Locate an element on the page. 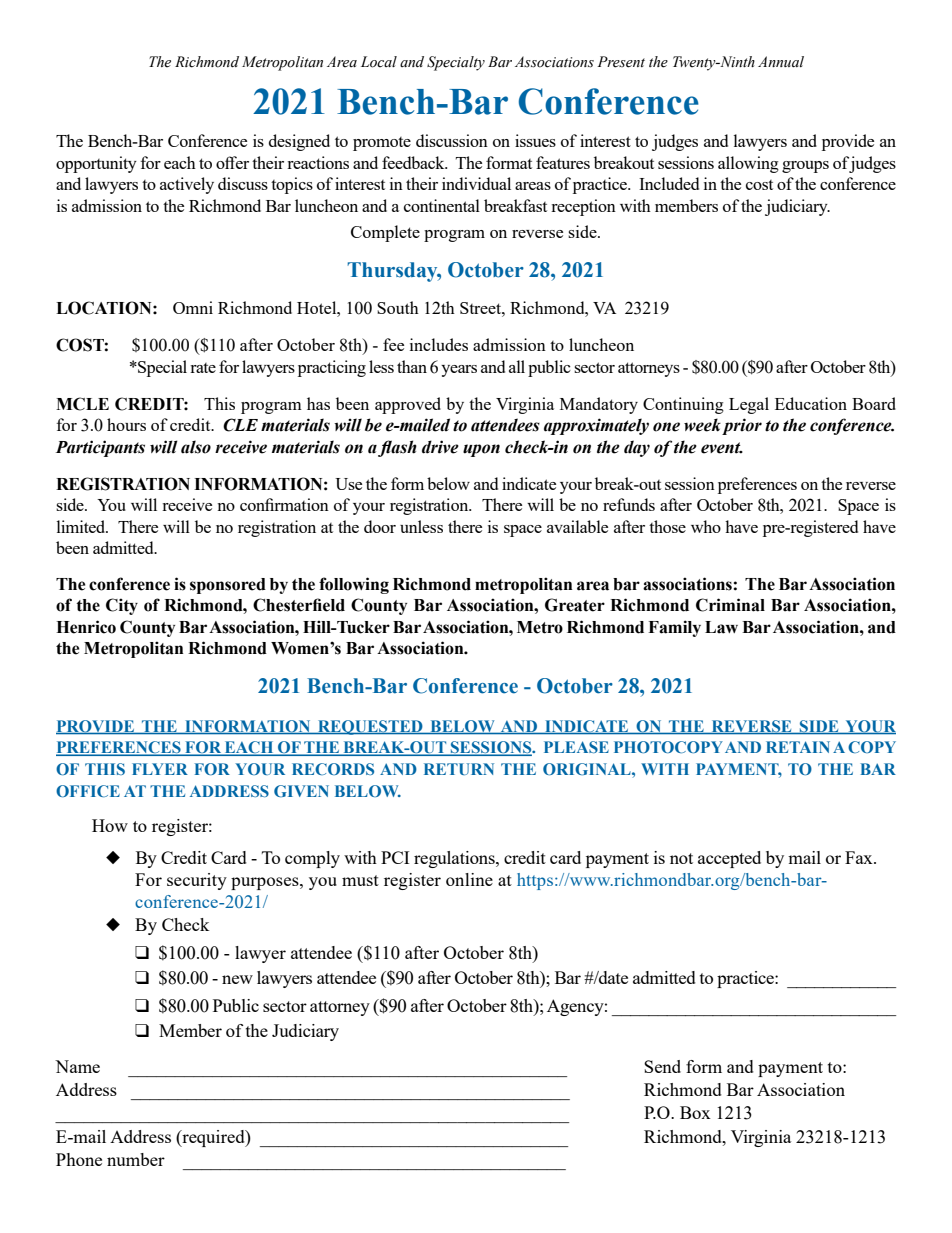  Annual is located at coordinates (781, 62).
